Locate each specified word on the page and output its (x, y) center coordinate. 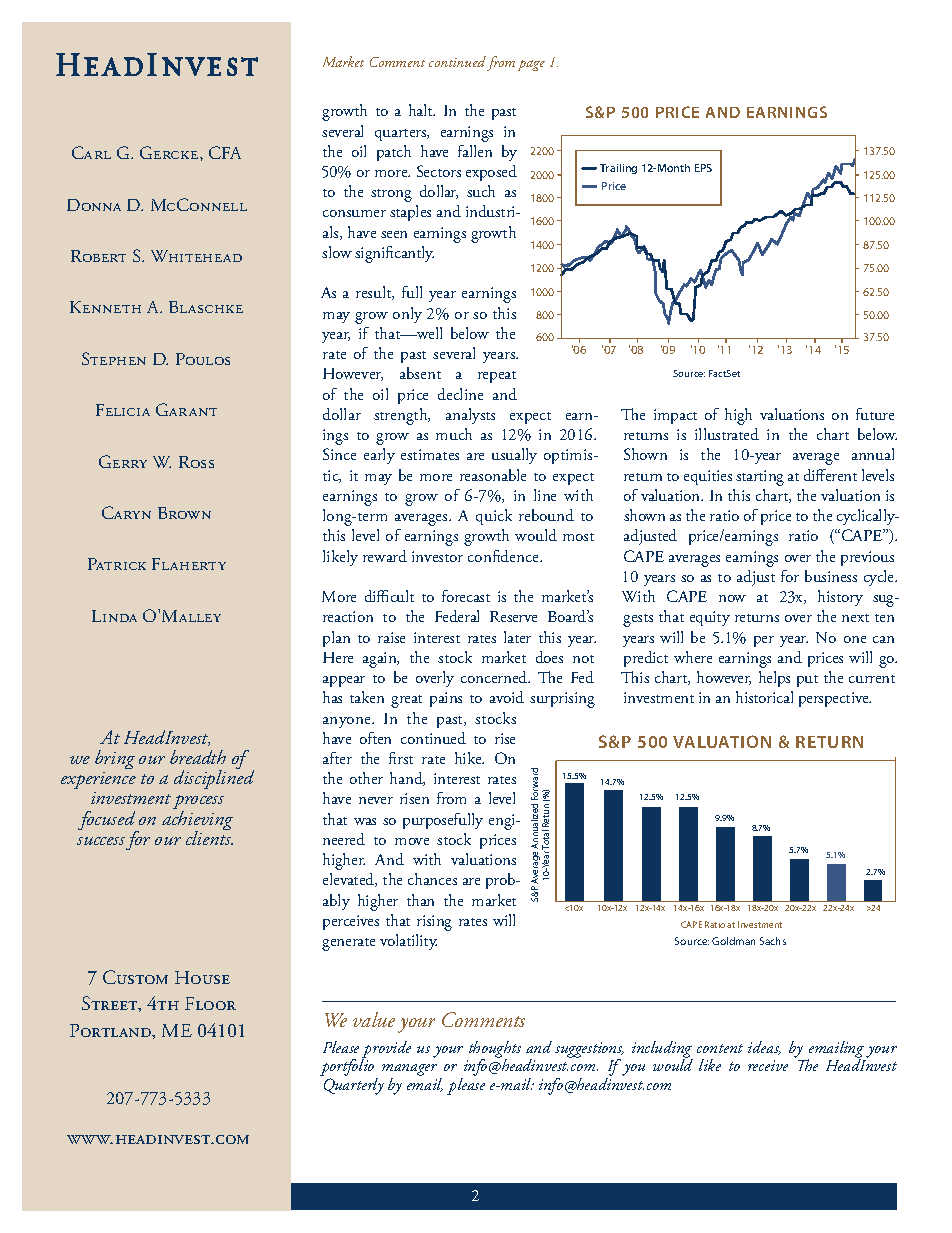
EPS (703, 168)
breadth (198, 757)
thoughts (495, 1050)
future (875, 414)
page (531, 65)
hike (469, 758)
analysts (470, 416)
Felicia (123, 410)
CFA (225, 152)
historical (764, 697)
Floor (210, 1003)
